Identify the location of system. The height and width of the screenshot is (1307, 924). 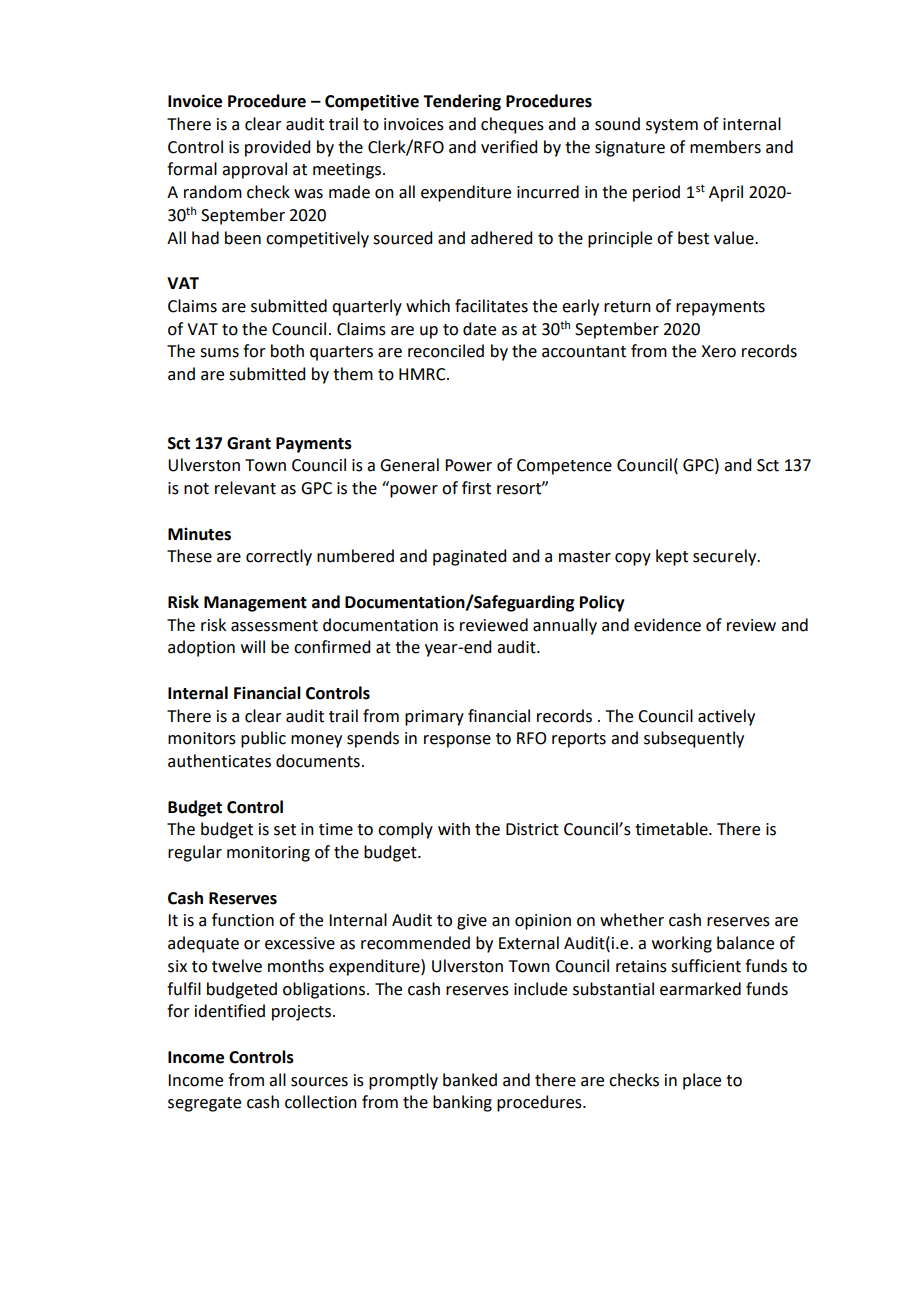
(672, 126).
